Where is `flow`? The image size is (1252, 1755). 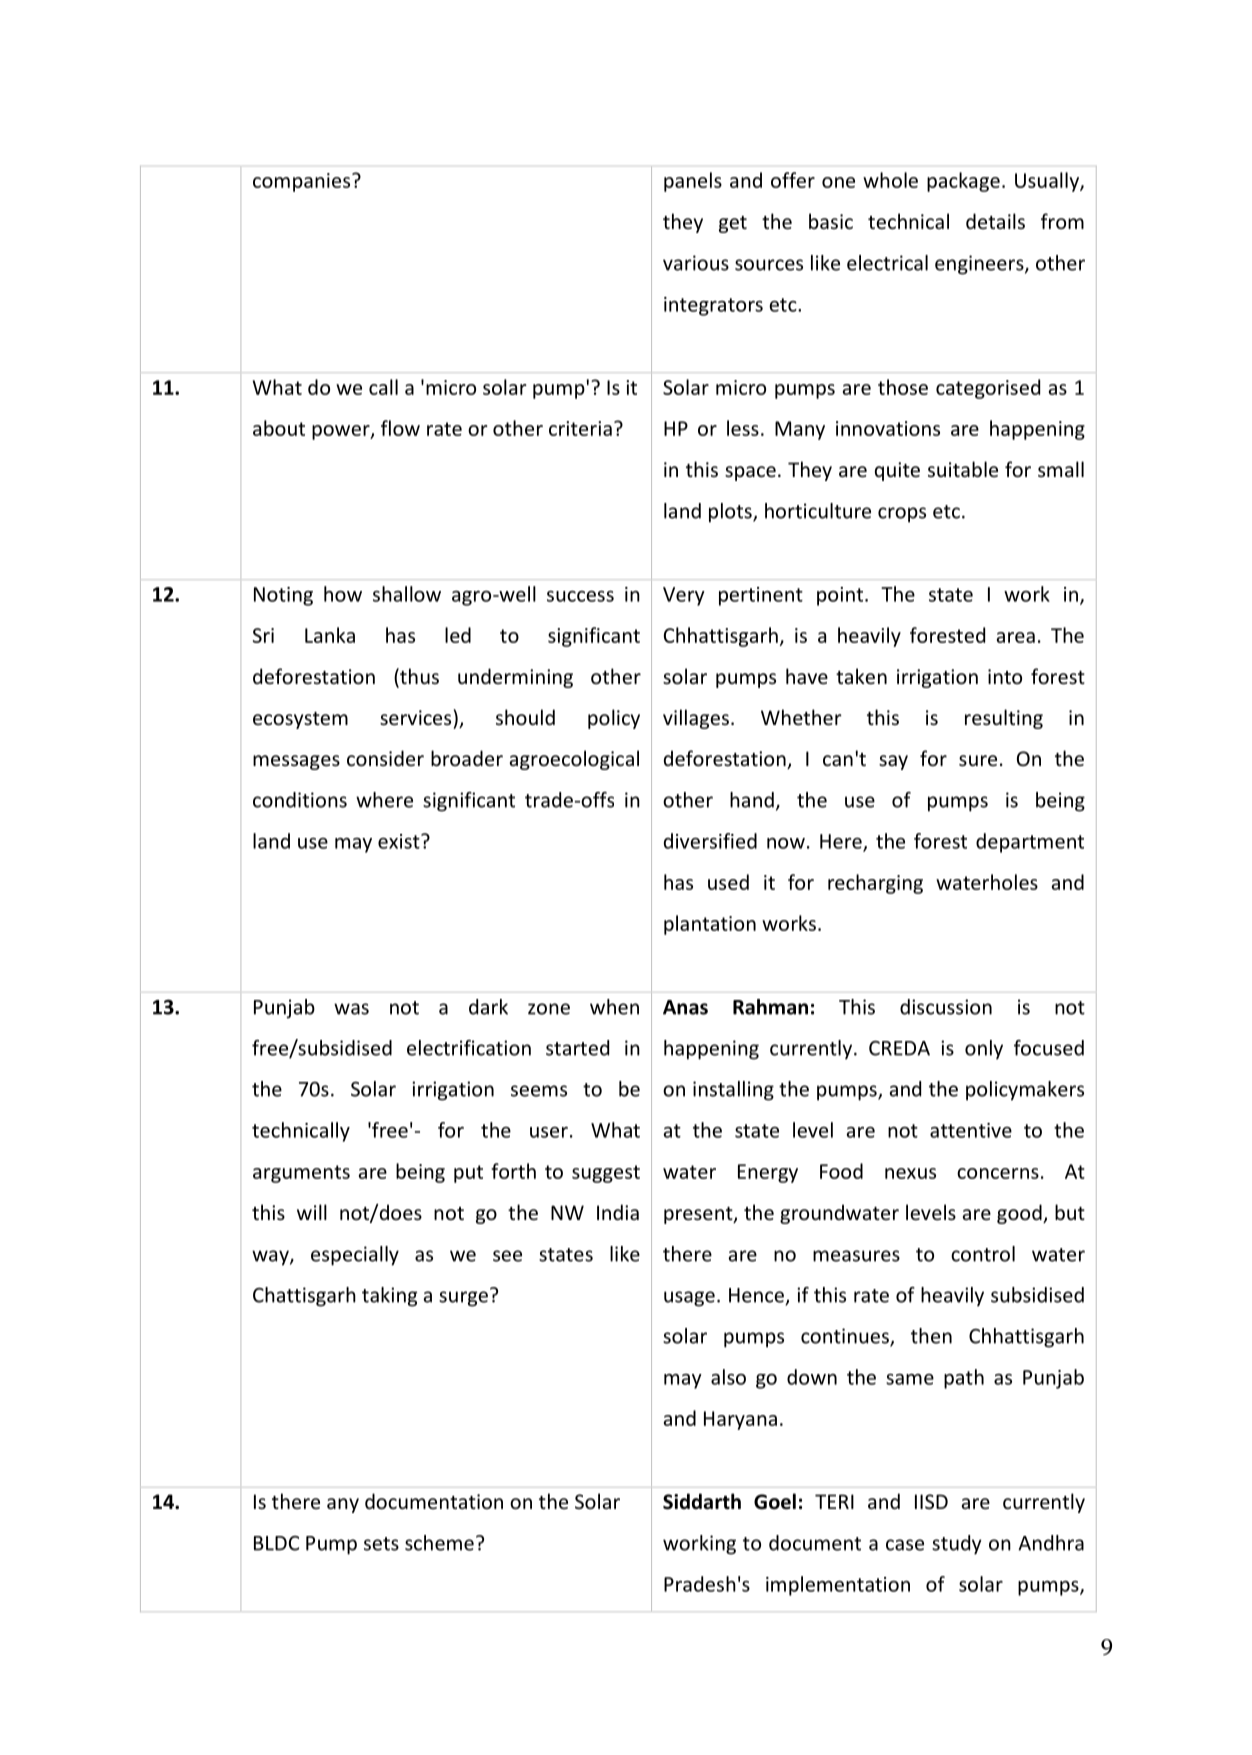 flow is located at coordinates (400, 428).
